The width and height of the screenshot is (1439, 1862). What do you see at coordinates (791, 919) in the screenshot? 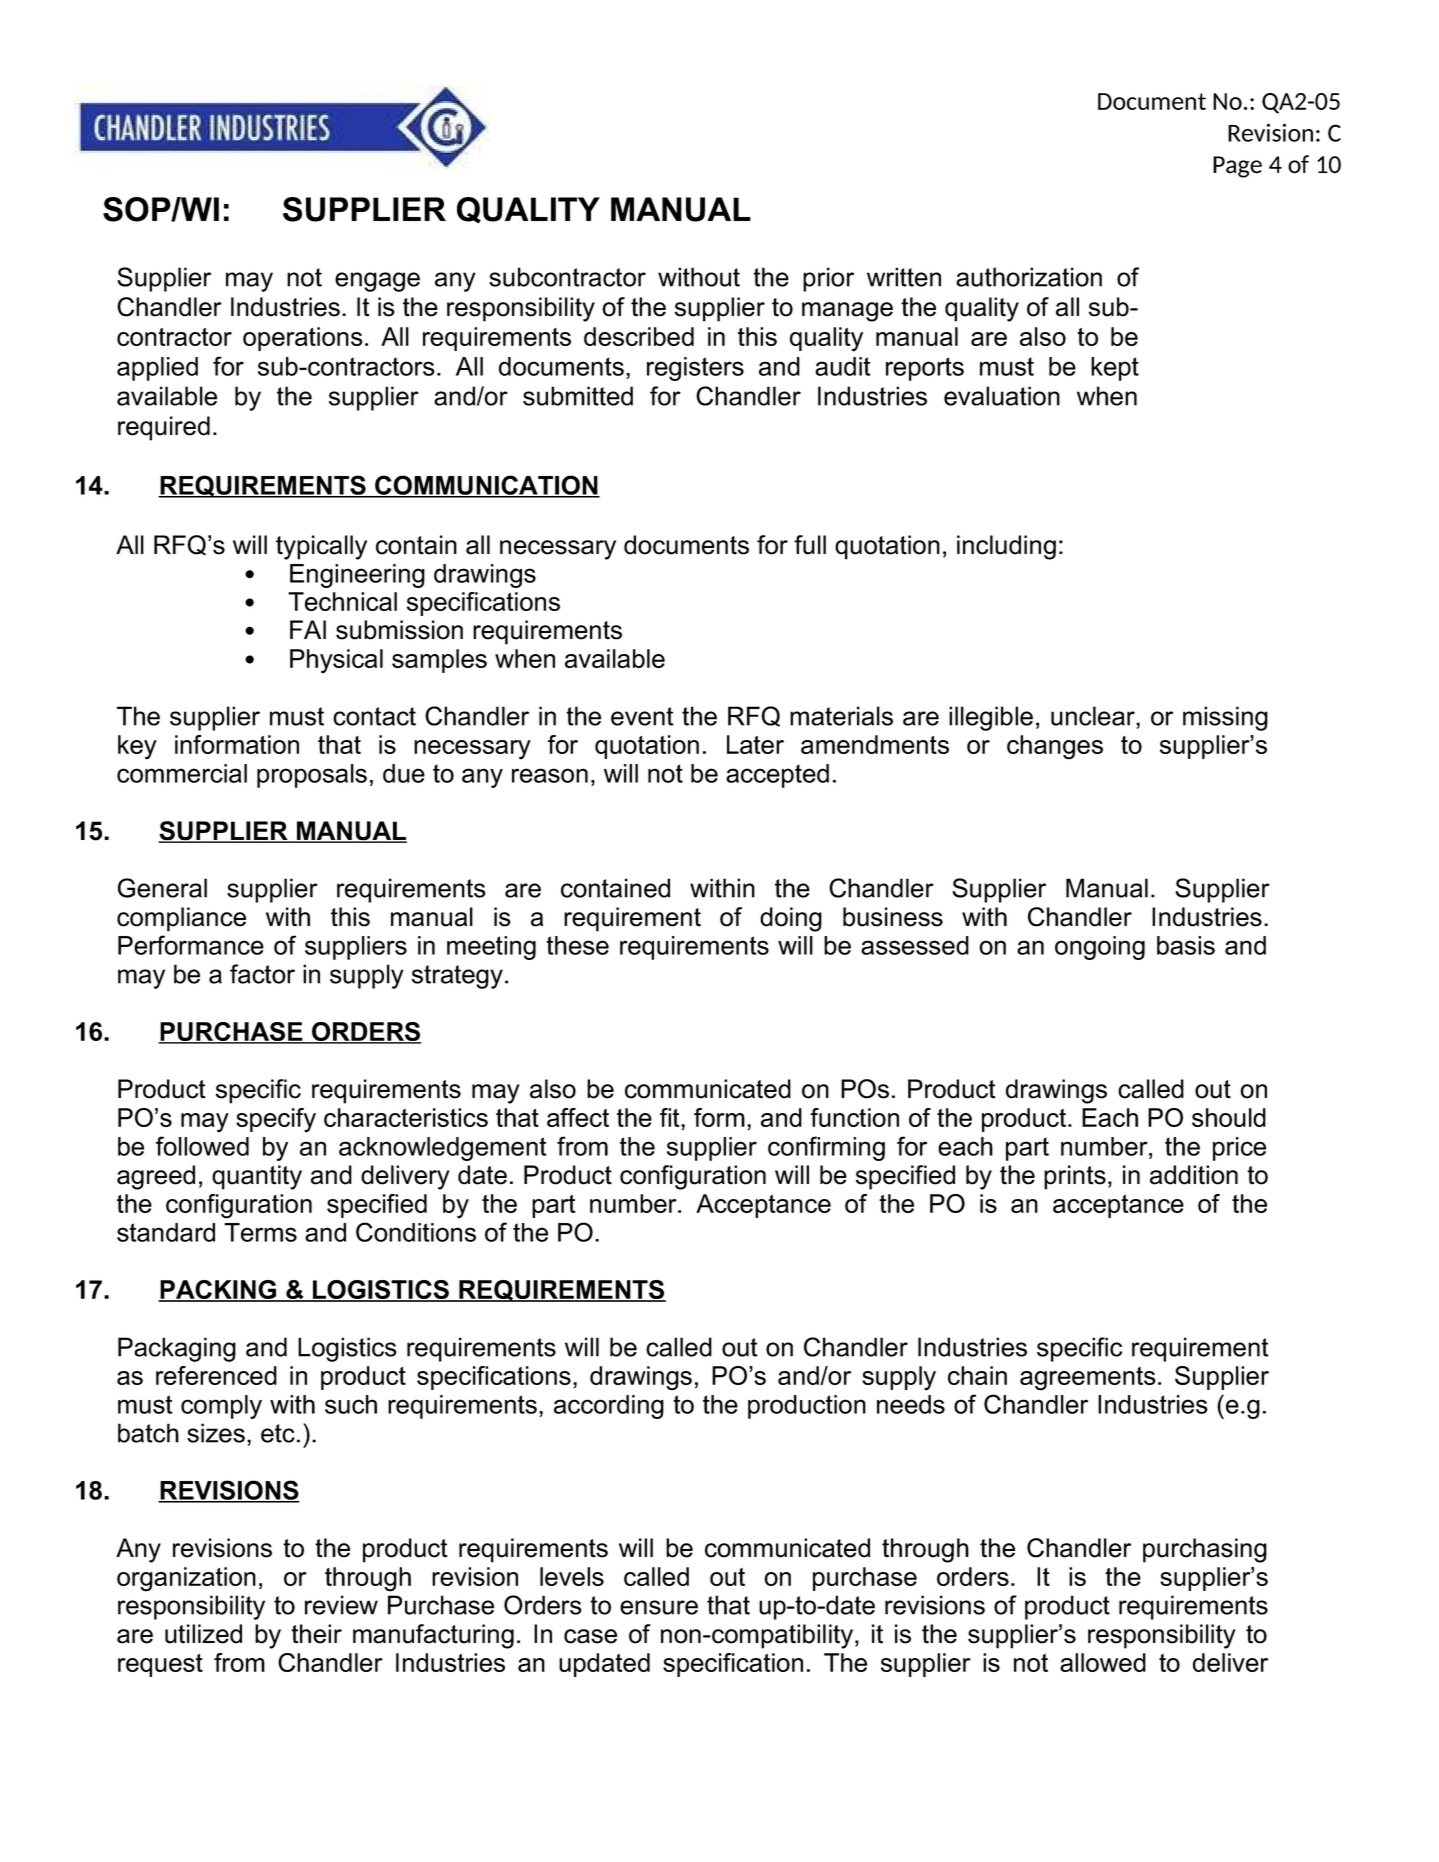
I see `doing` at bounding box center [791, 919].
